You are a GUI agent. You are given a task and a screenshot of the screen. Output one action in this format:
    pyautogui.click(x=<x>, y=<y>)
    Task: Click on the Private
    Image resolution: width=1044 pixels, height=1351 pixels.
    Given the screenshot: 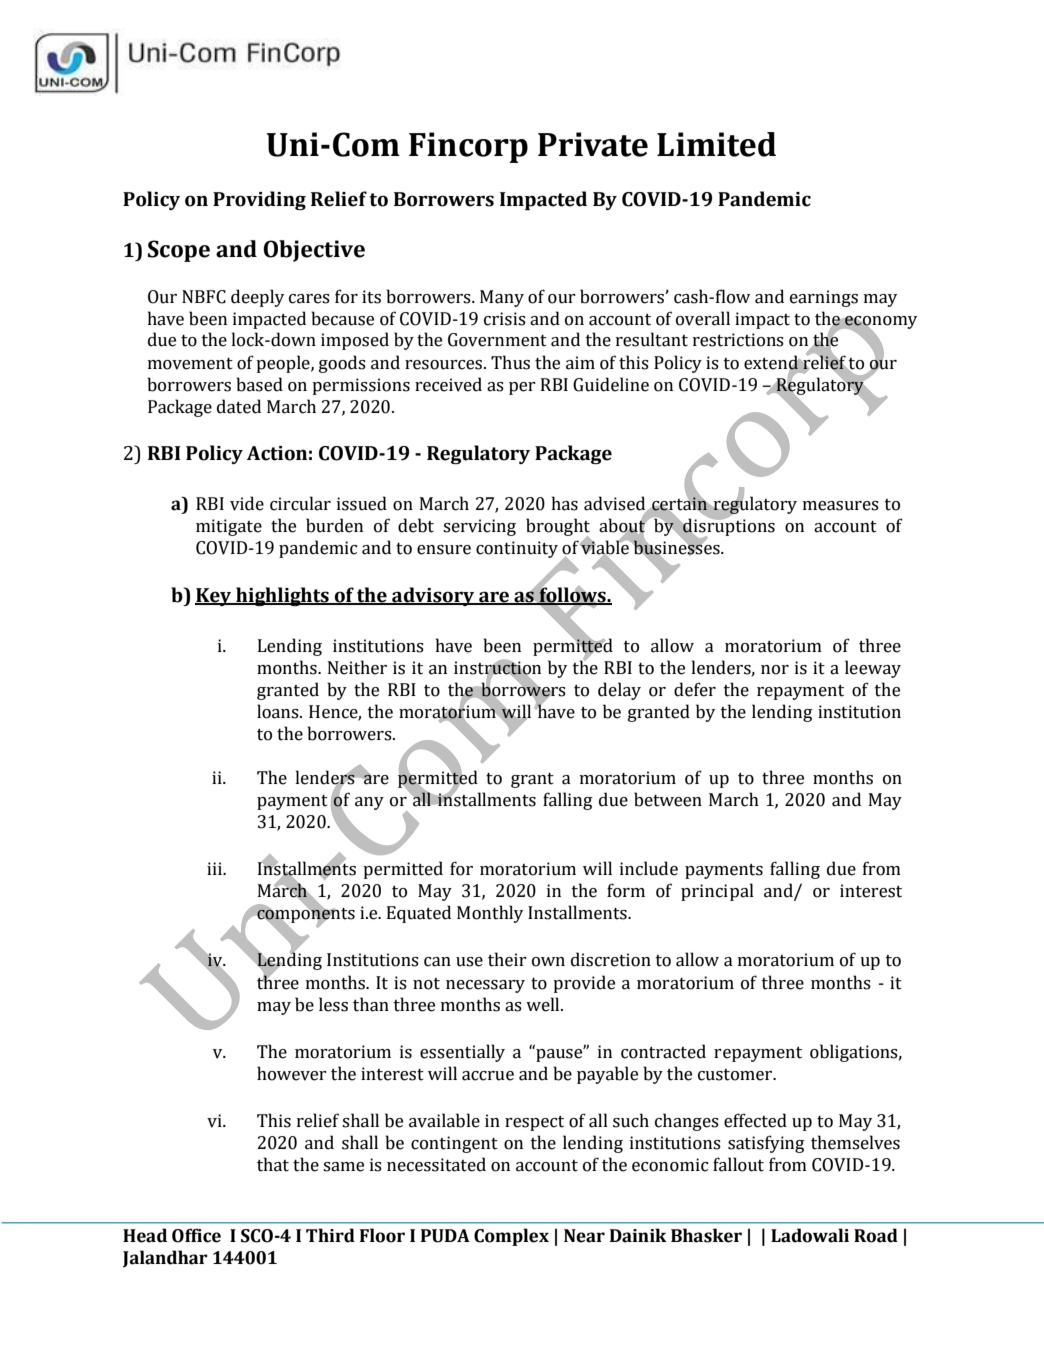 What is the action you would take?
    pyautogui.click(x=593, y=144)
